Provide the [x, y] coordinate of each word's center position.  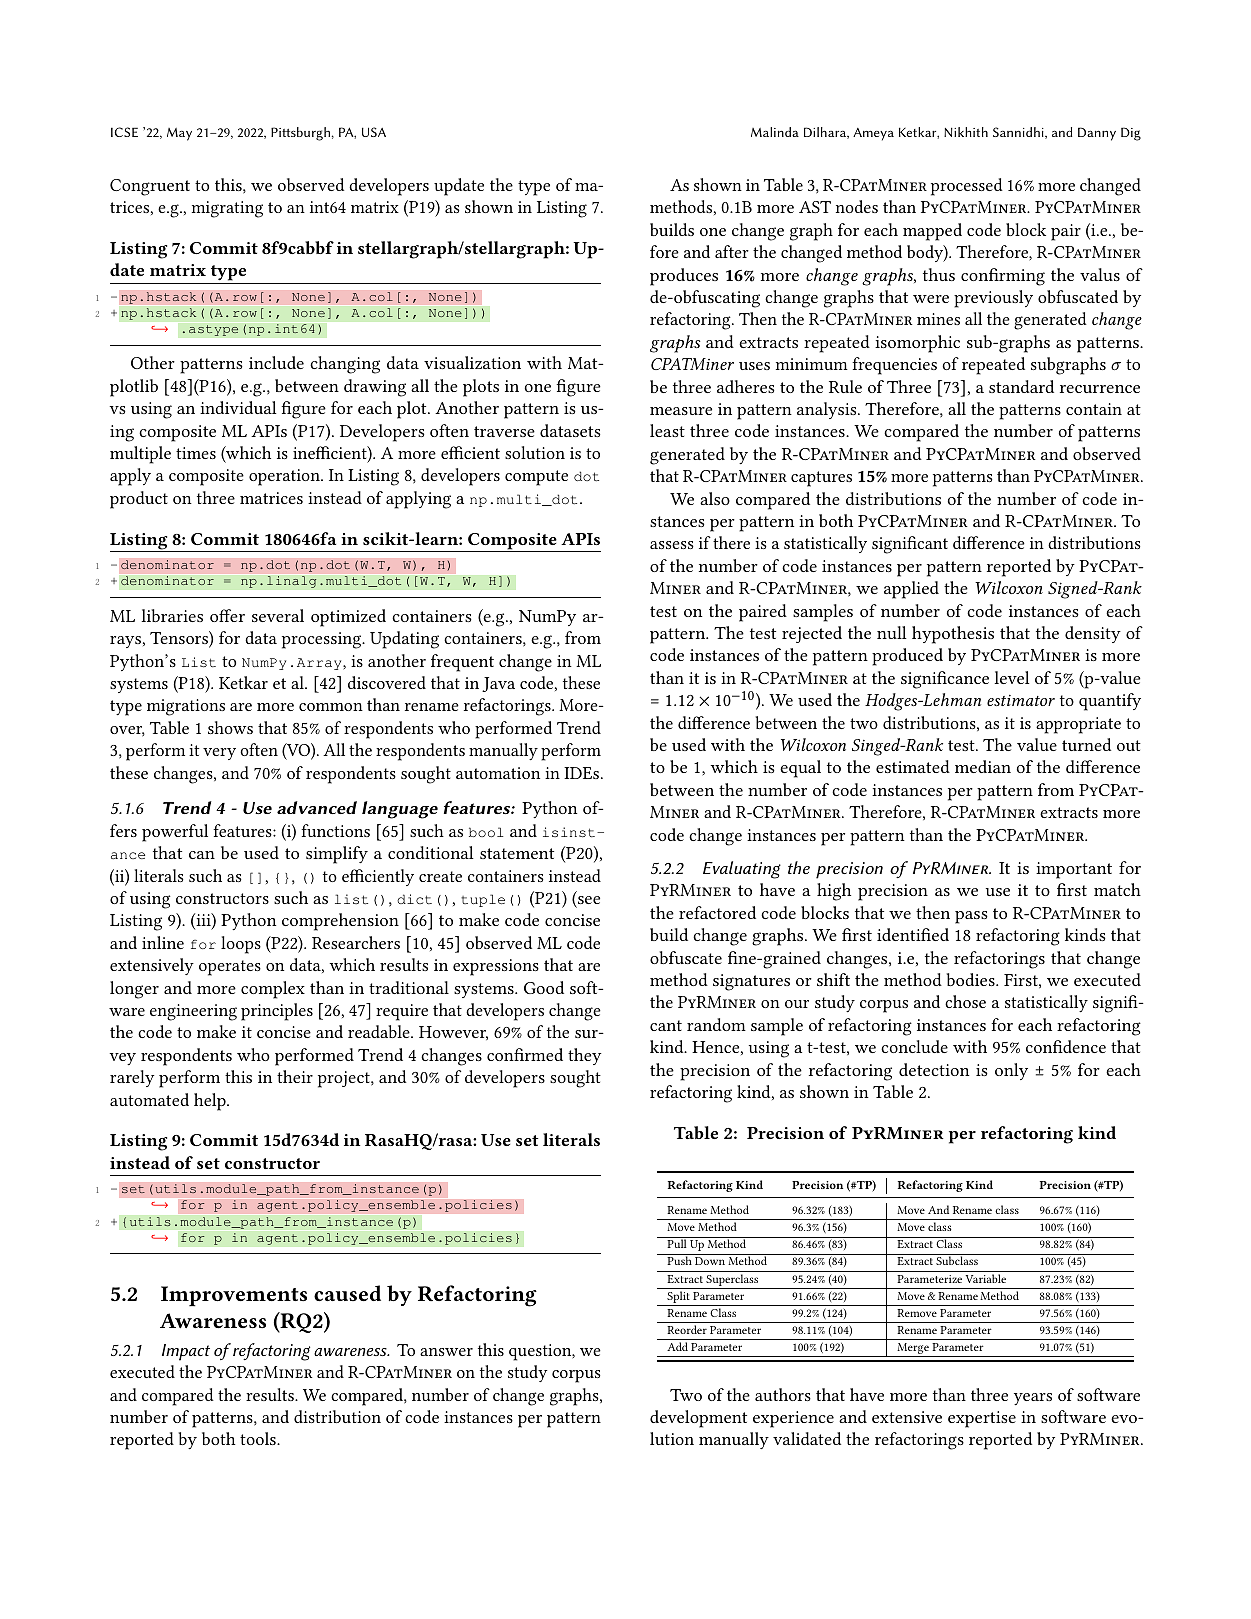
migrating [227, 209]
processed [967, 187]
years [1033, 1399]
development [698, 1419]
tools [259, 1438]
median [983, 766]
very [219, 754]
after [732, 251]
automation [498, 773]
